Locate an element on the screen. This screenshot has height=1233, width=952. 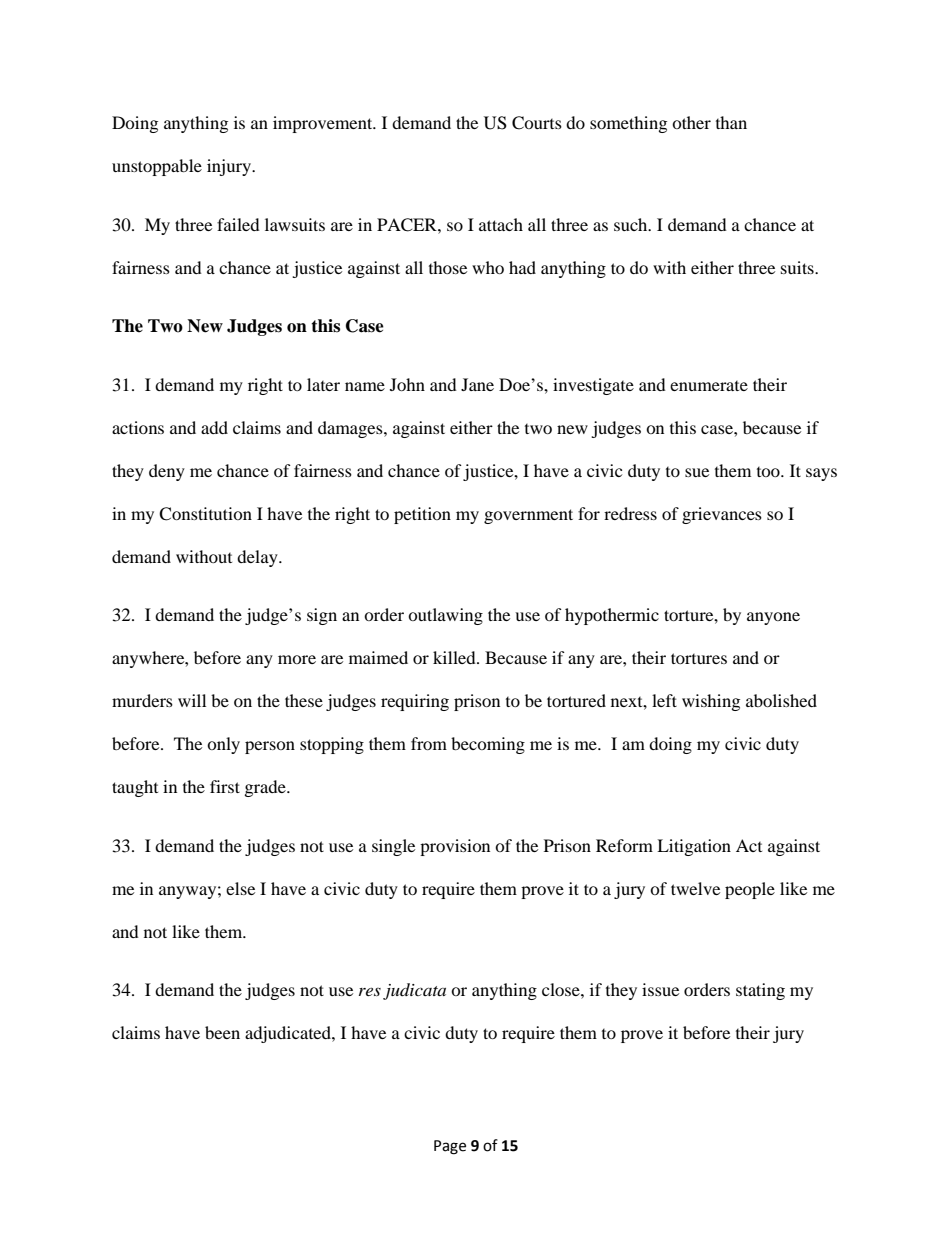
Jane is located at coordinates (477, 384).
